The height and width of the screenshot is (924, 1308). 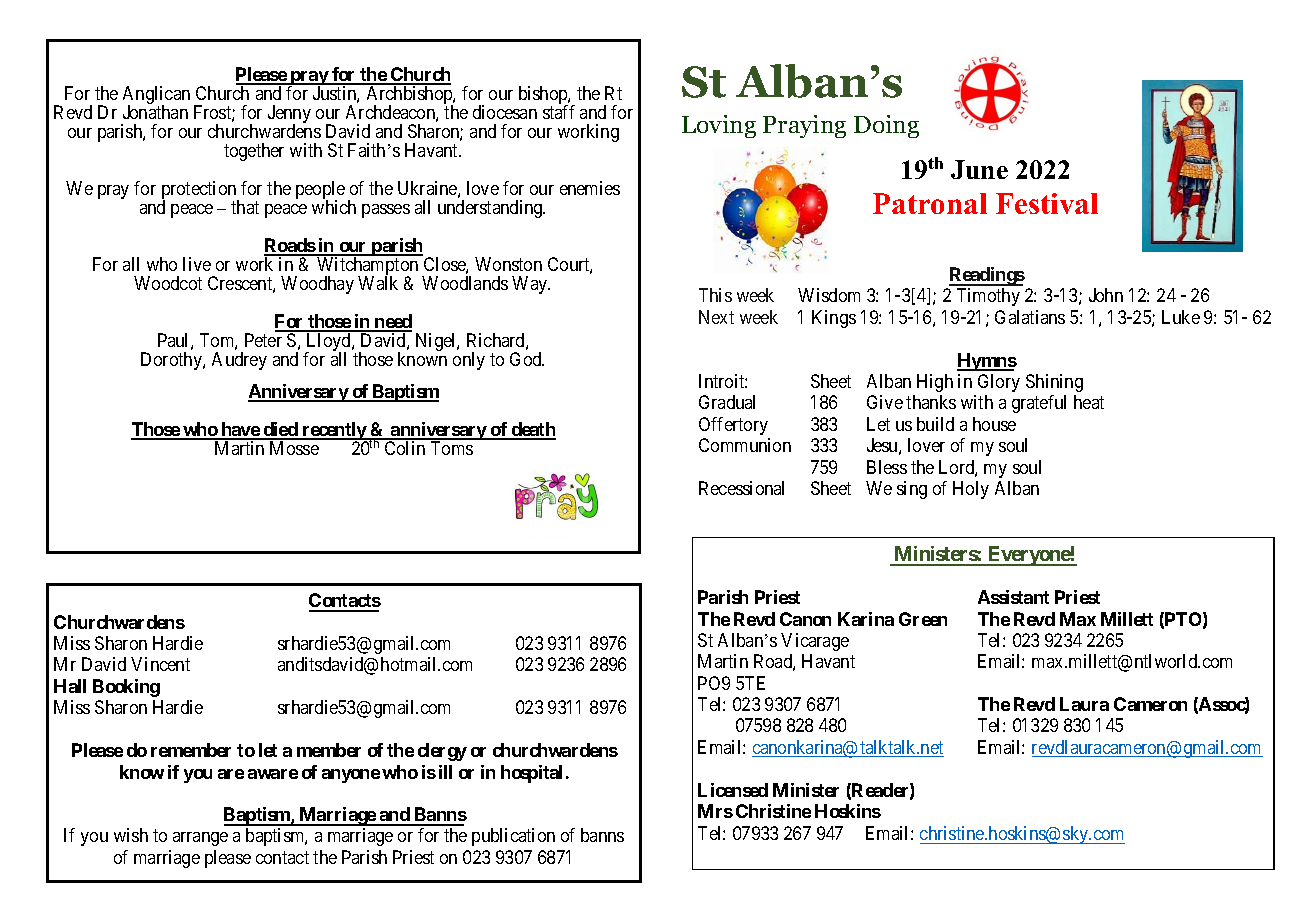 I want to click on Holy, so click(x=971, y=490).
